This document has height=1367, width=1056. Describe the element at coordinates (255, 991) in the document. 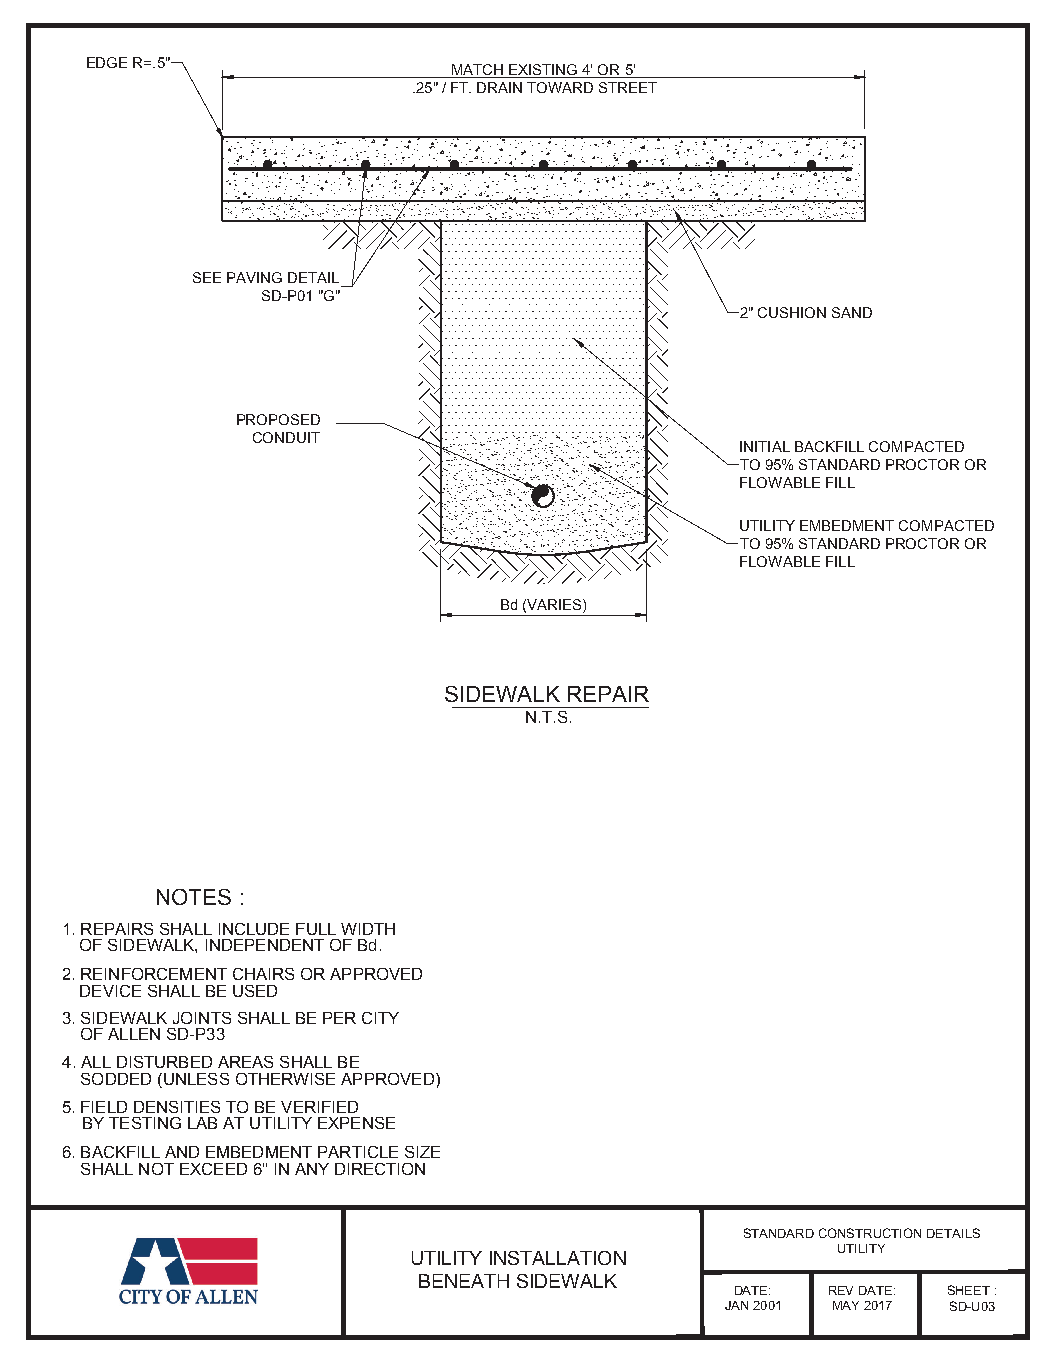

I see `USED` at that location.
